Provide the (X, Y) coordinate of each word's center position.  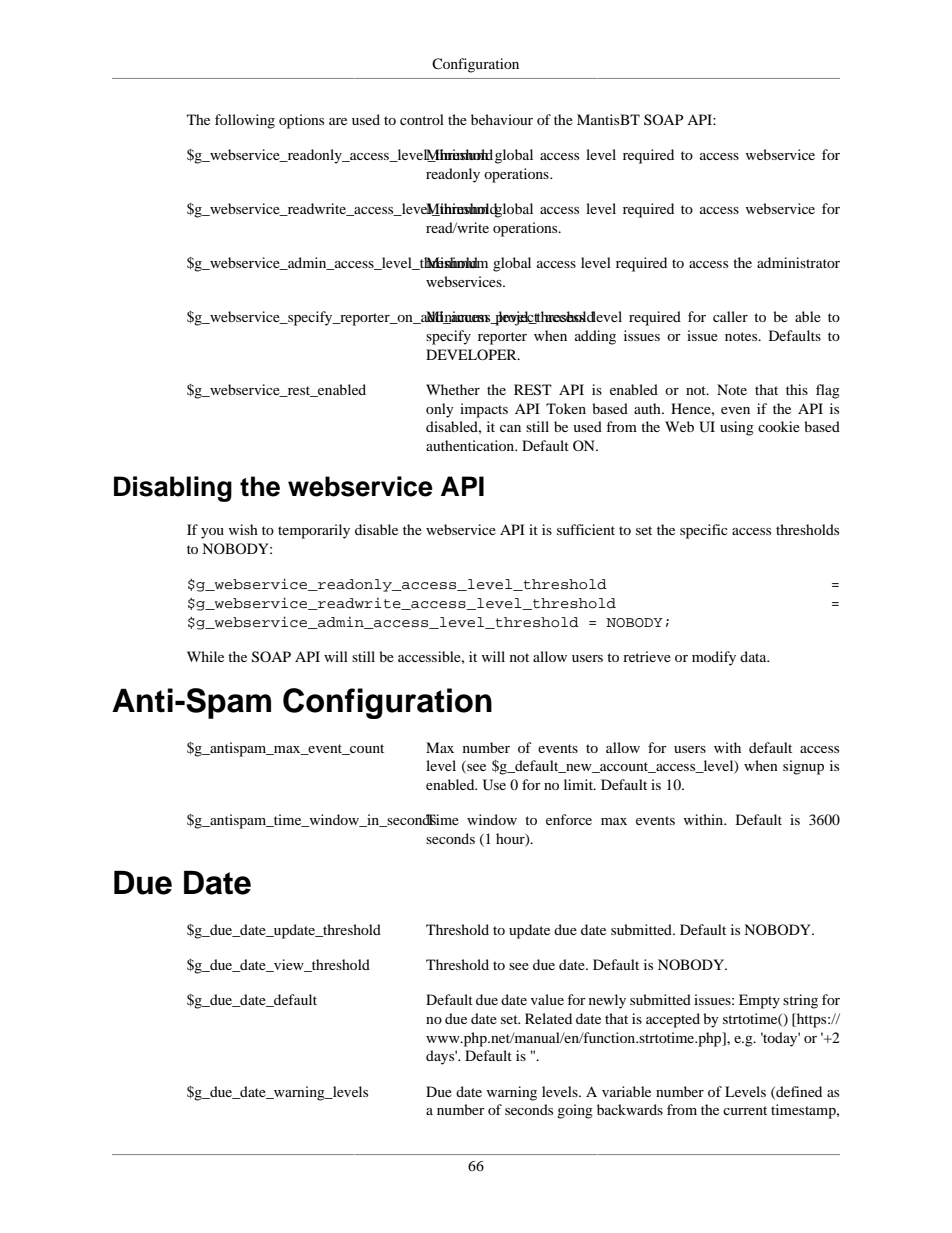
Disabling (173, 489)
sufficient (586, 529)
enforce (569, 819)
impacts (484, 410)
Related (548, 1018)
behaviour (502, 119)
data (754, 656)
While (205, 656)
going (575, 1111)
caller (730, 316)
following (245, 121)
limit (579, 784)
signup (803, 767)
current (745, 1110)
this (797, 389)
